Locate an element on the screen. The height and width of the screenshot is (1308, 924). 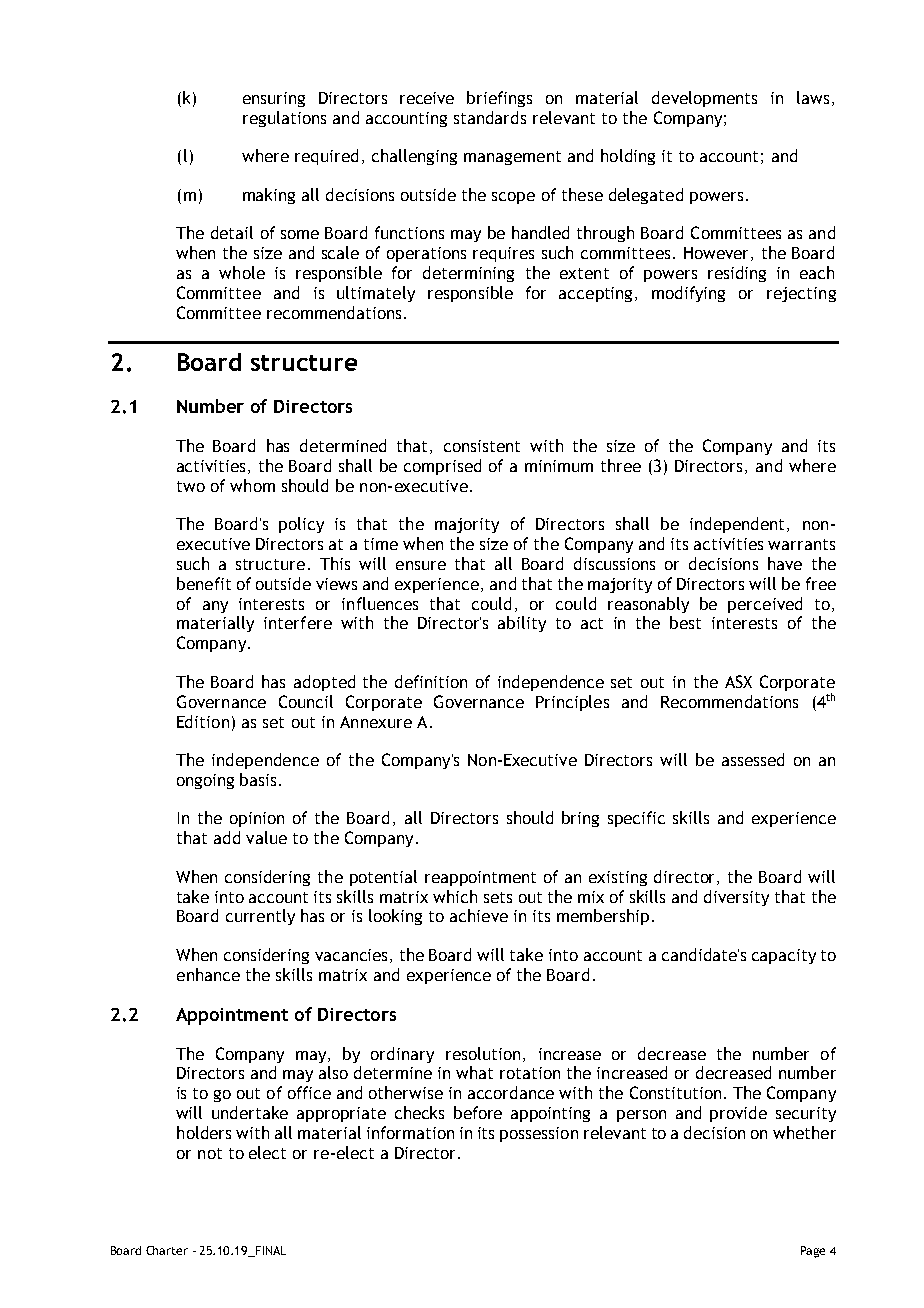
developments is located at coordinates (704, 99).
